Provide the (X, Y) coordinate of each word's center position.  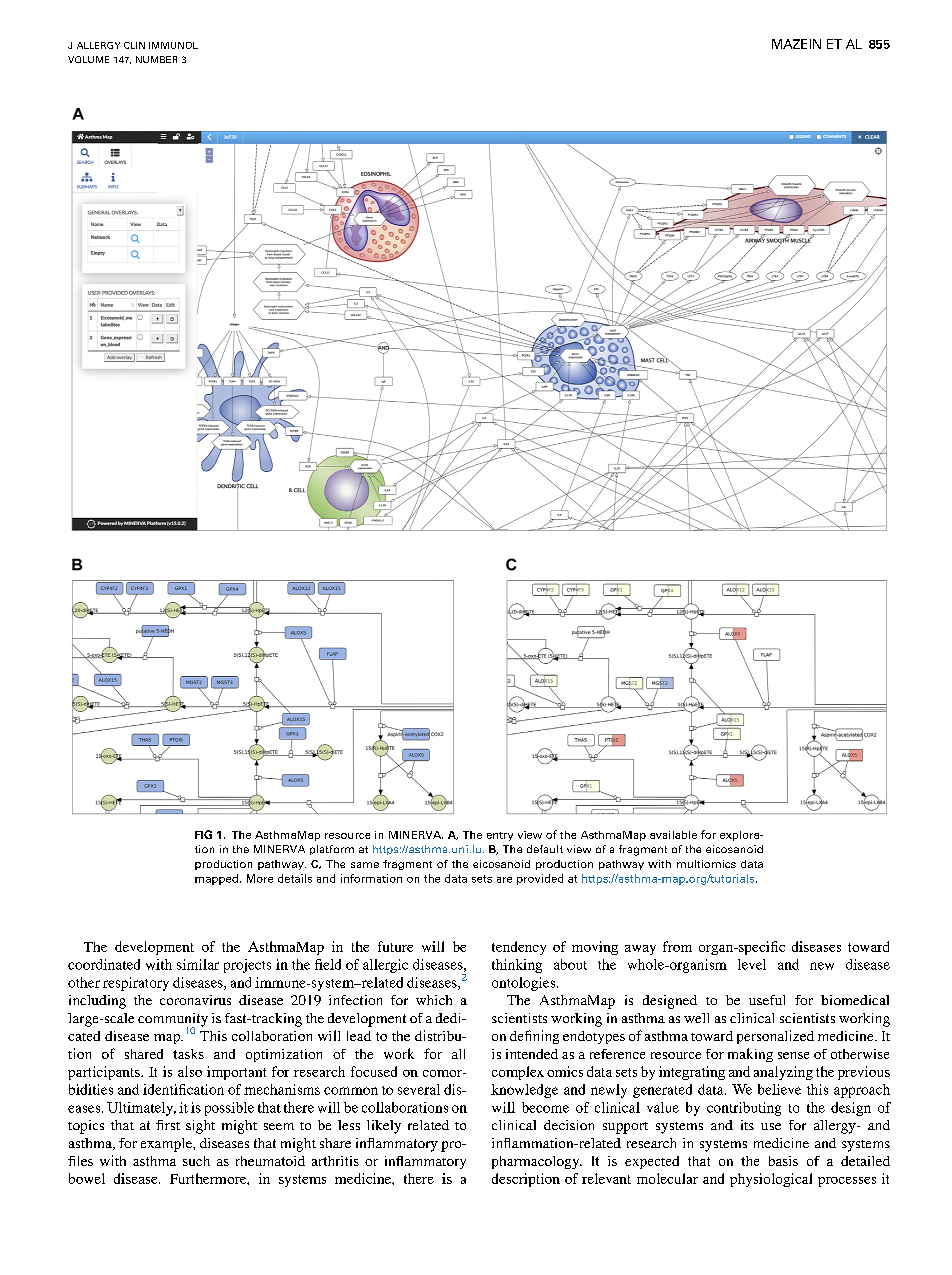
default (545, 849)
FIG (203, 834)
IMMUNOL (173, 45)
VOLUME (88, 59)
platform (332, 850)
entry (500, 836)
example (167, 1145)
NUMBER (156, 59)
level (752, 964)
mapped (216, 879)
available (673, 835)
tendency (519, 948)
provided (540, 879)
